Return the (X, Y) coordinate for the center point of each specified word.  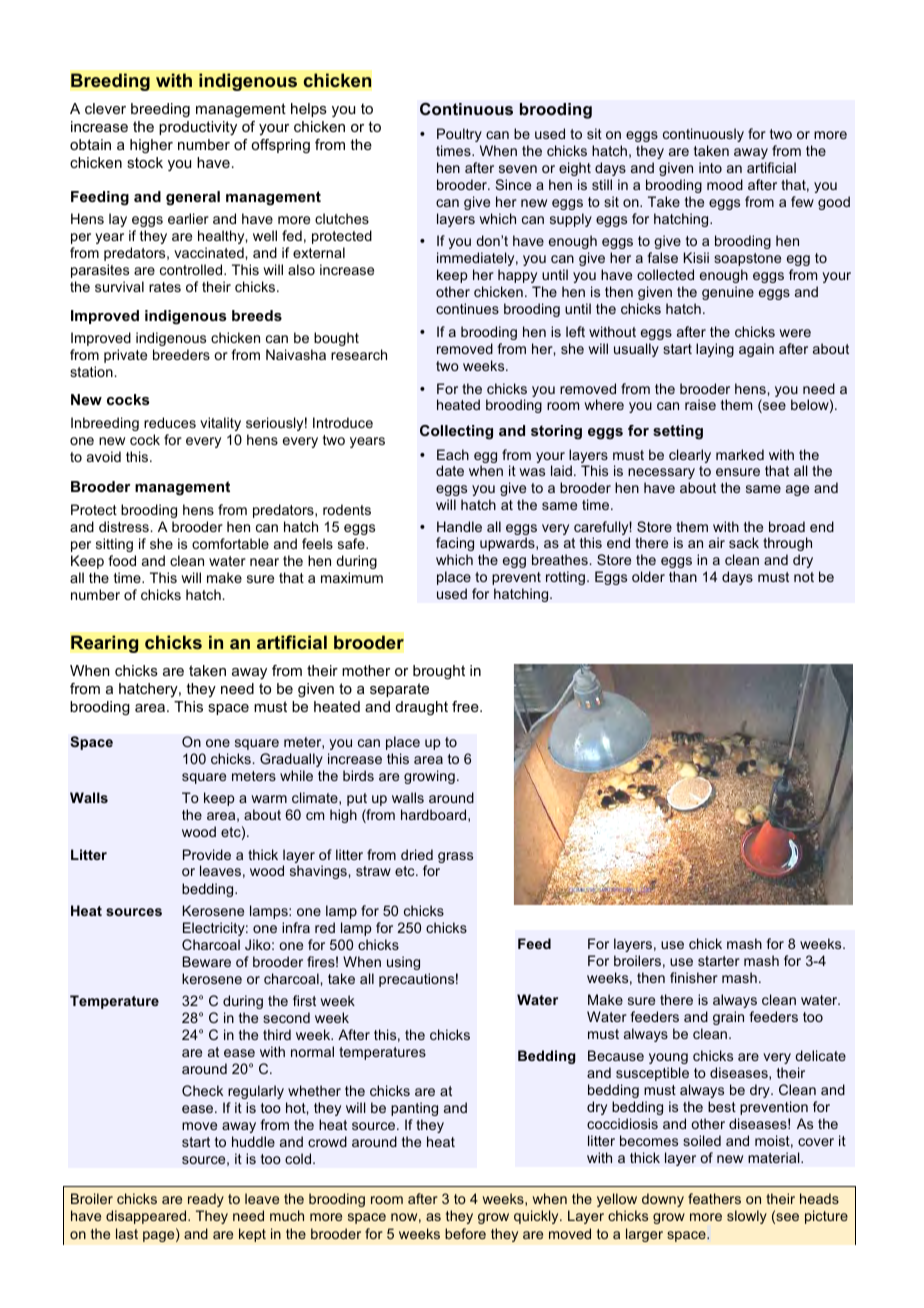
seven (518, 169)
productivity (198, 128)
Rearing (105, 644)
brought (439, 672)
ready (206, 1200)
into (710, 167)
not (804, 577)
